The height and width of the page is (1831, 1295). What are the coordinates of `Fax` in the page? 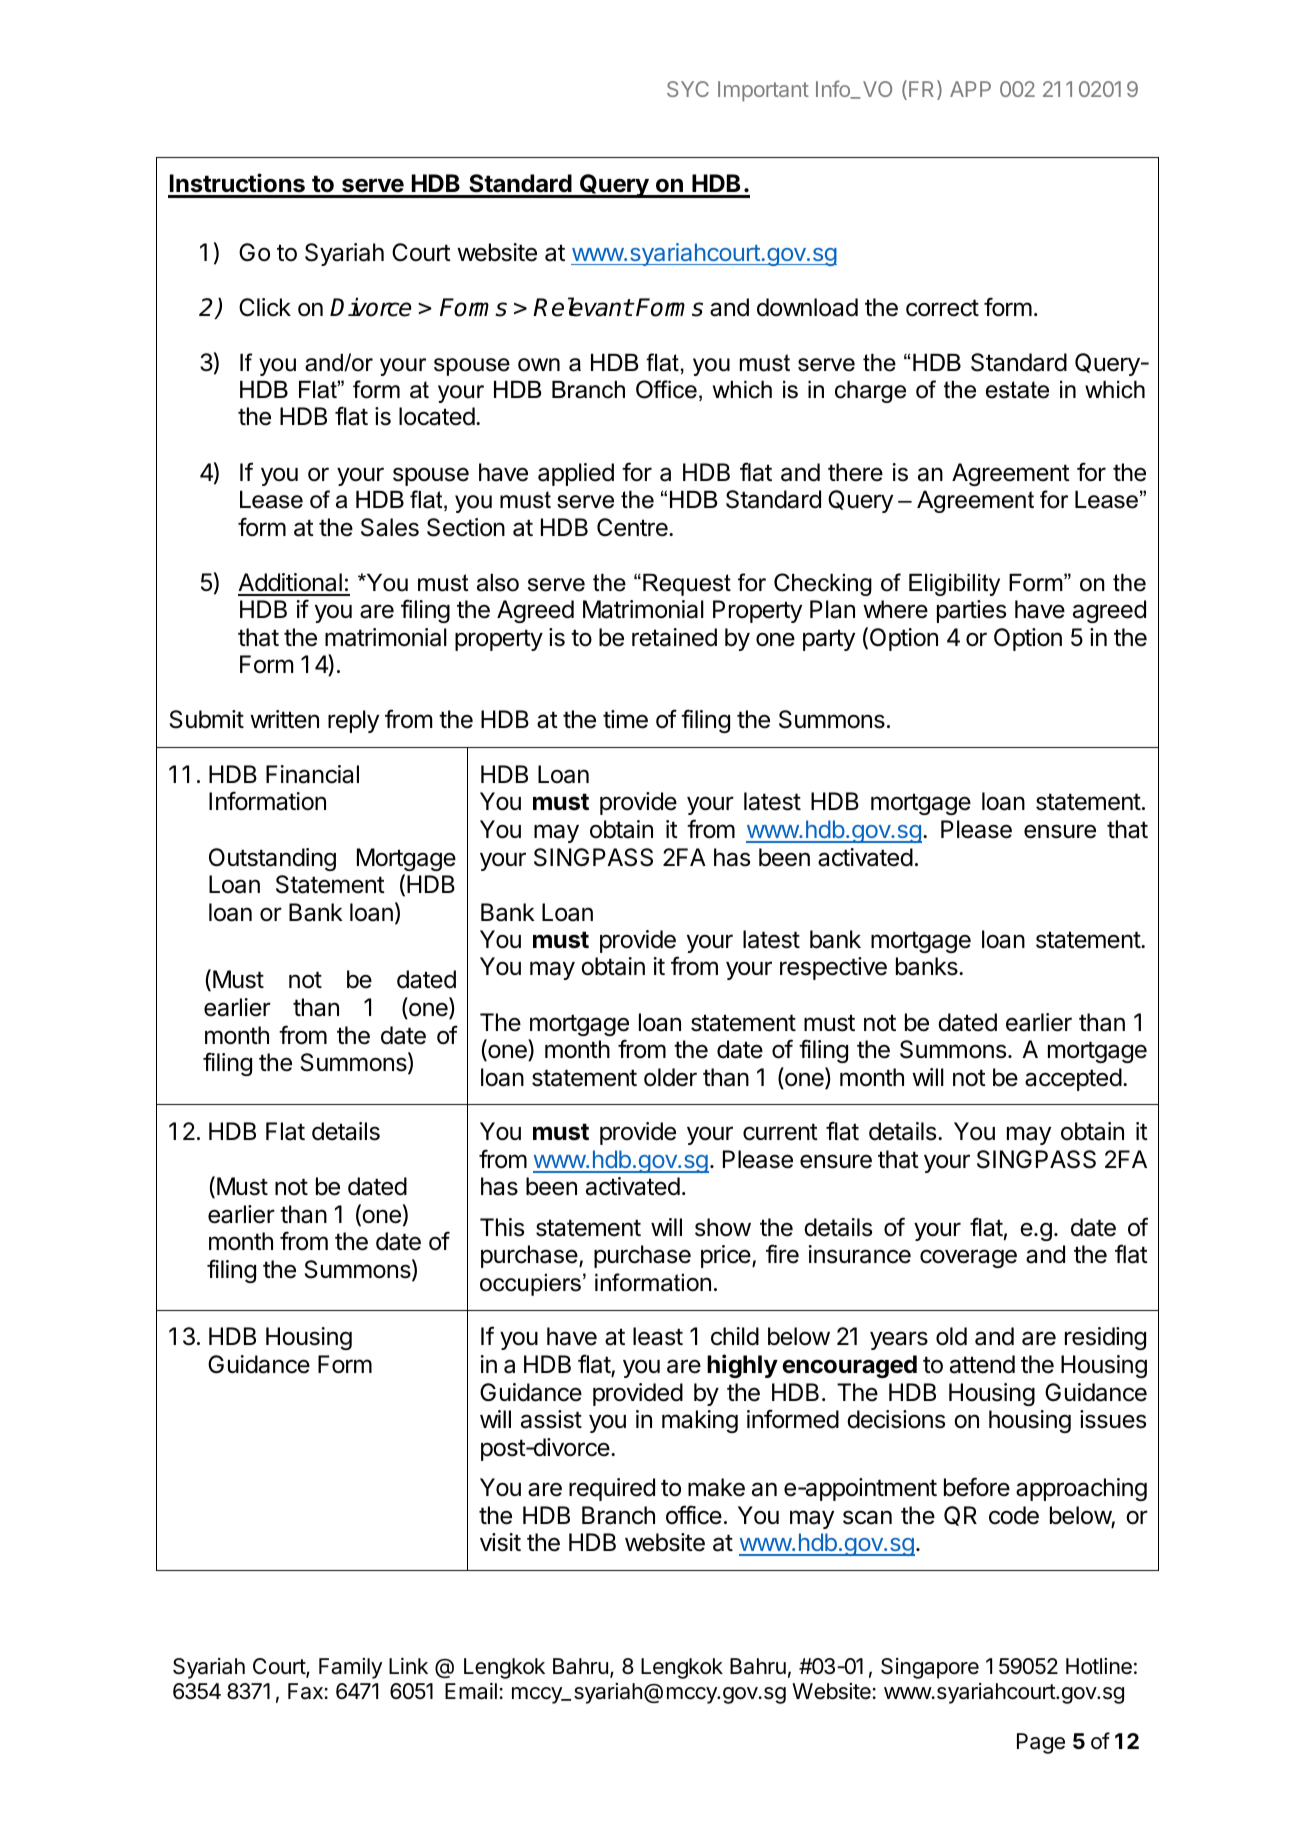 It's located at (306, 1691).
